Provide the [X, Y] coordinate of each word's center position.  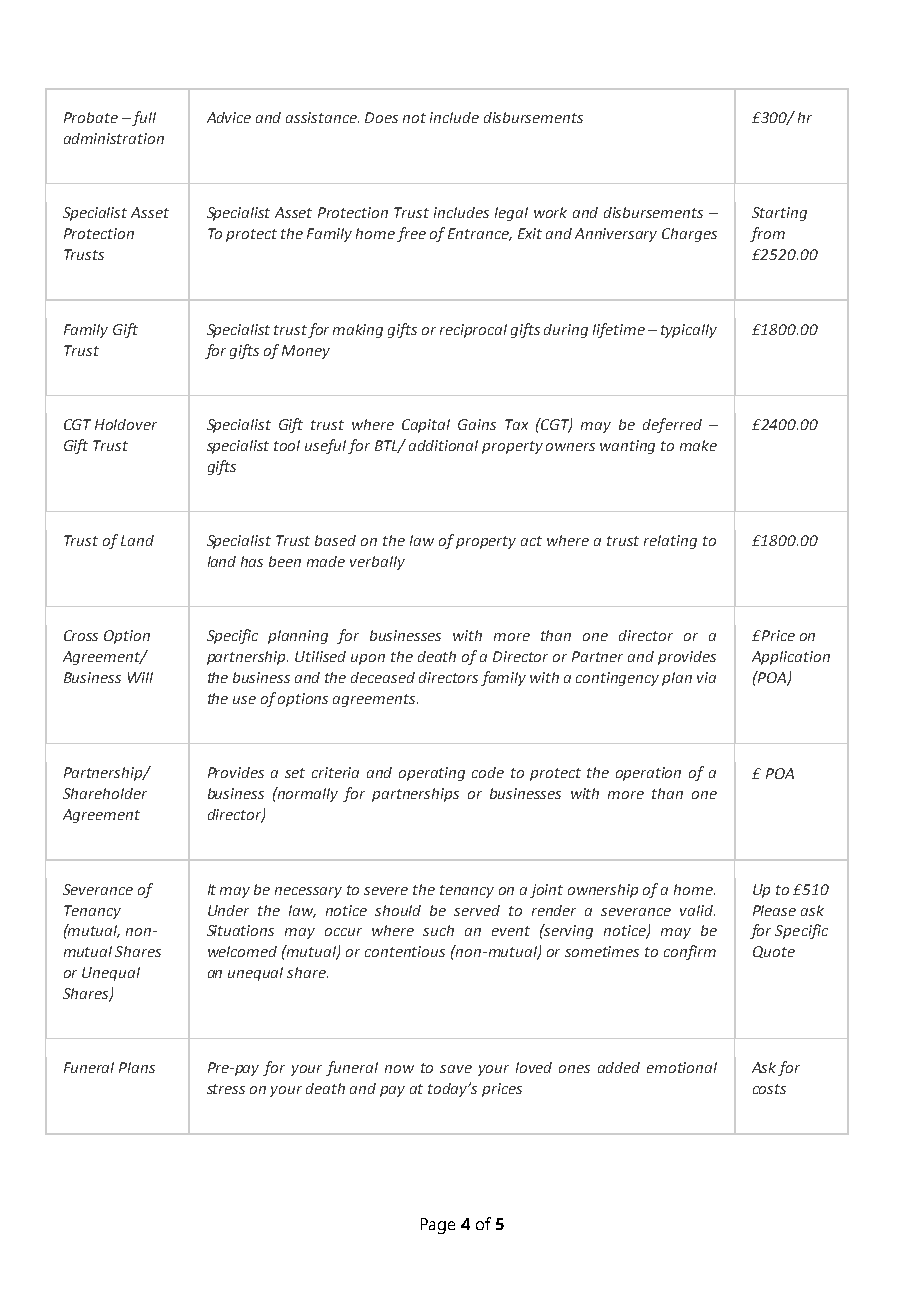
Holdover [126, 424]
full [143, 118]
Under [228, 910]
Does [381, 117]
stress [226, 1089]
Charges [689, 235]
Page [438, 1226]
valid [697, 910]
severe [386, 891]
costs [769, 1089]
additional [443, 445]
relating [670, 542]
